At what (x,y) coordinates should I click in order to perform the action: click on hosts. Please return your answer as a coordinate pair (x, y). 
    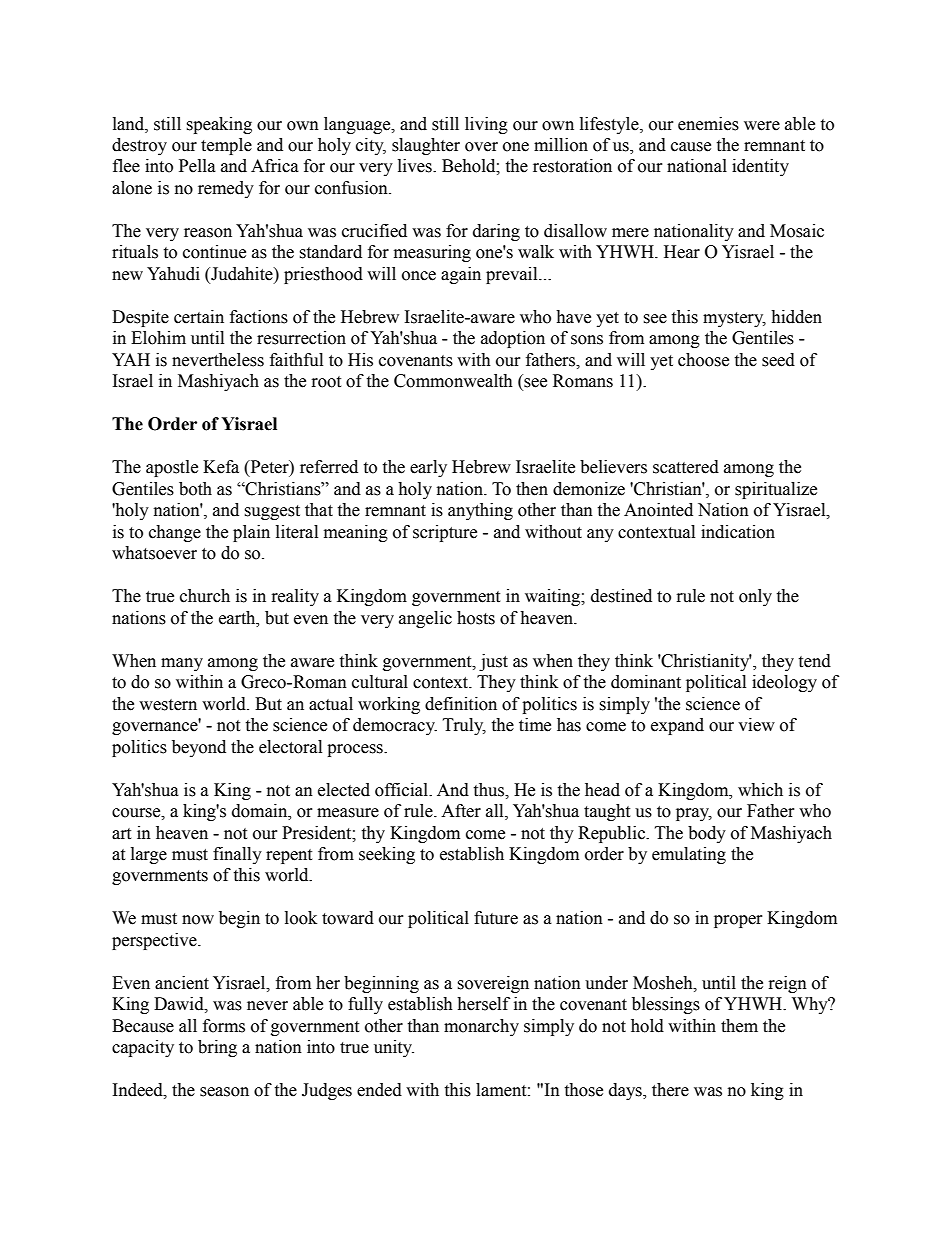
    Looking at the image, I should click on (476, 618).
